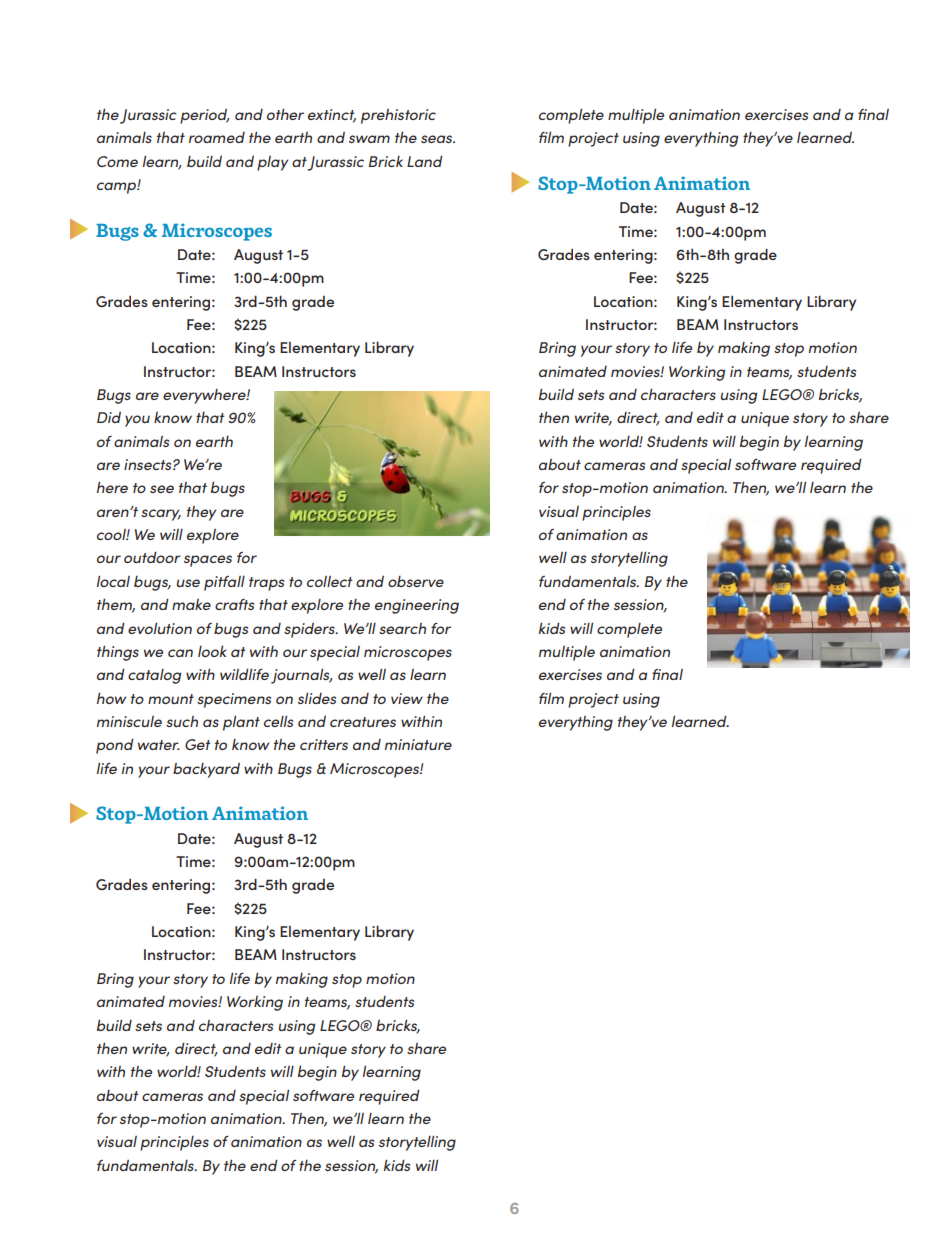 Image resolution: width=952 pixels, height=1233 pixels. Describe the element at coordinates (285, 114) in the image. I see `other` at that location.
